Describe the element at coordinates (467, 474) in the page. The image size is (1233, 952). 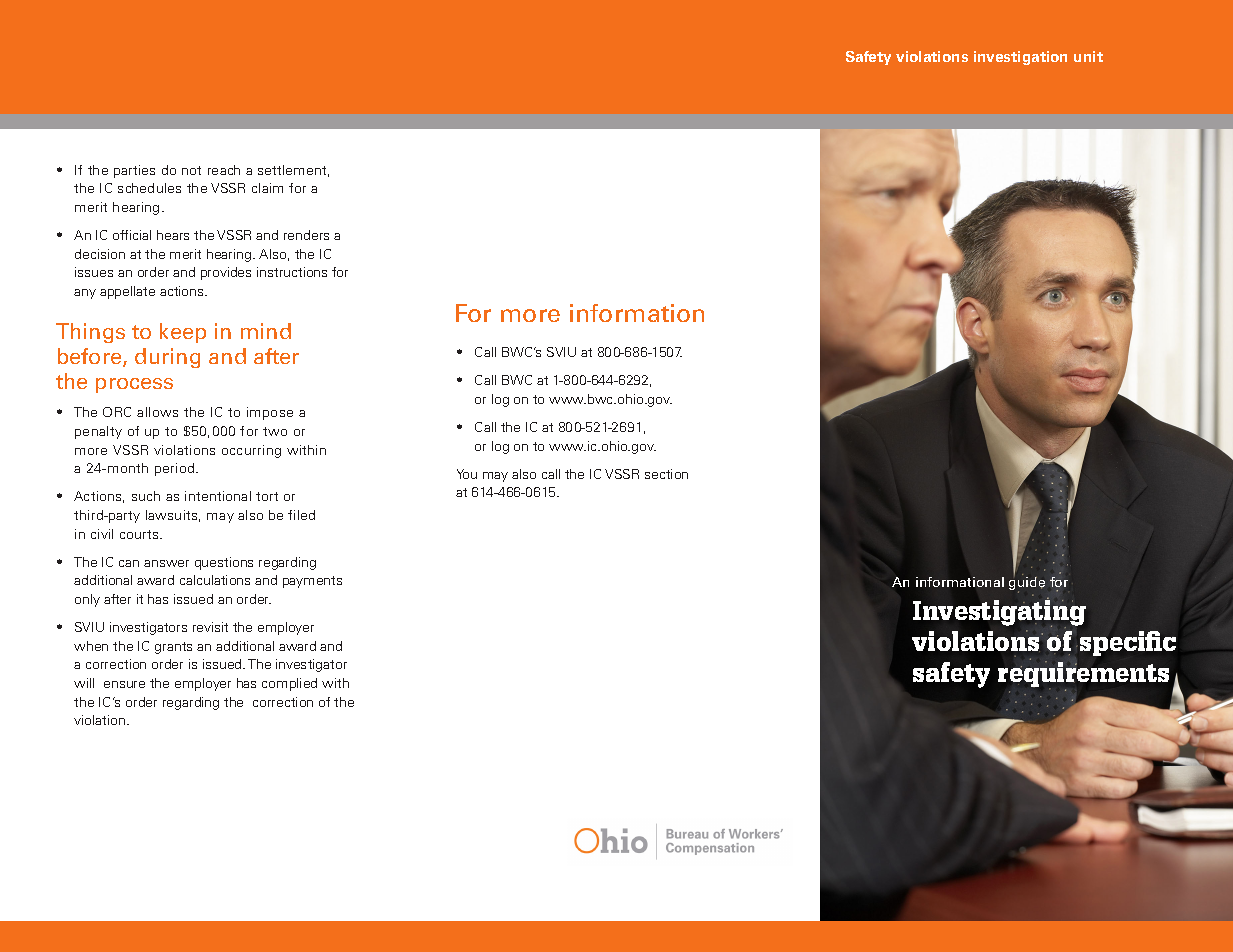
I see `You` at that location.
